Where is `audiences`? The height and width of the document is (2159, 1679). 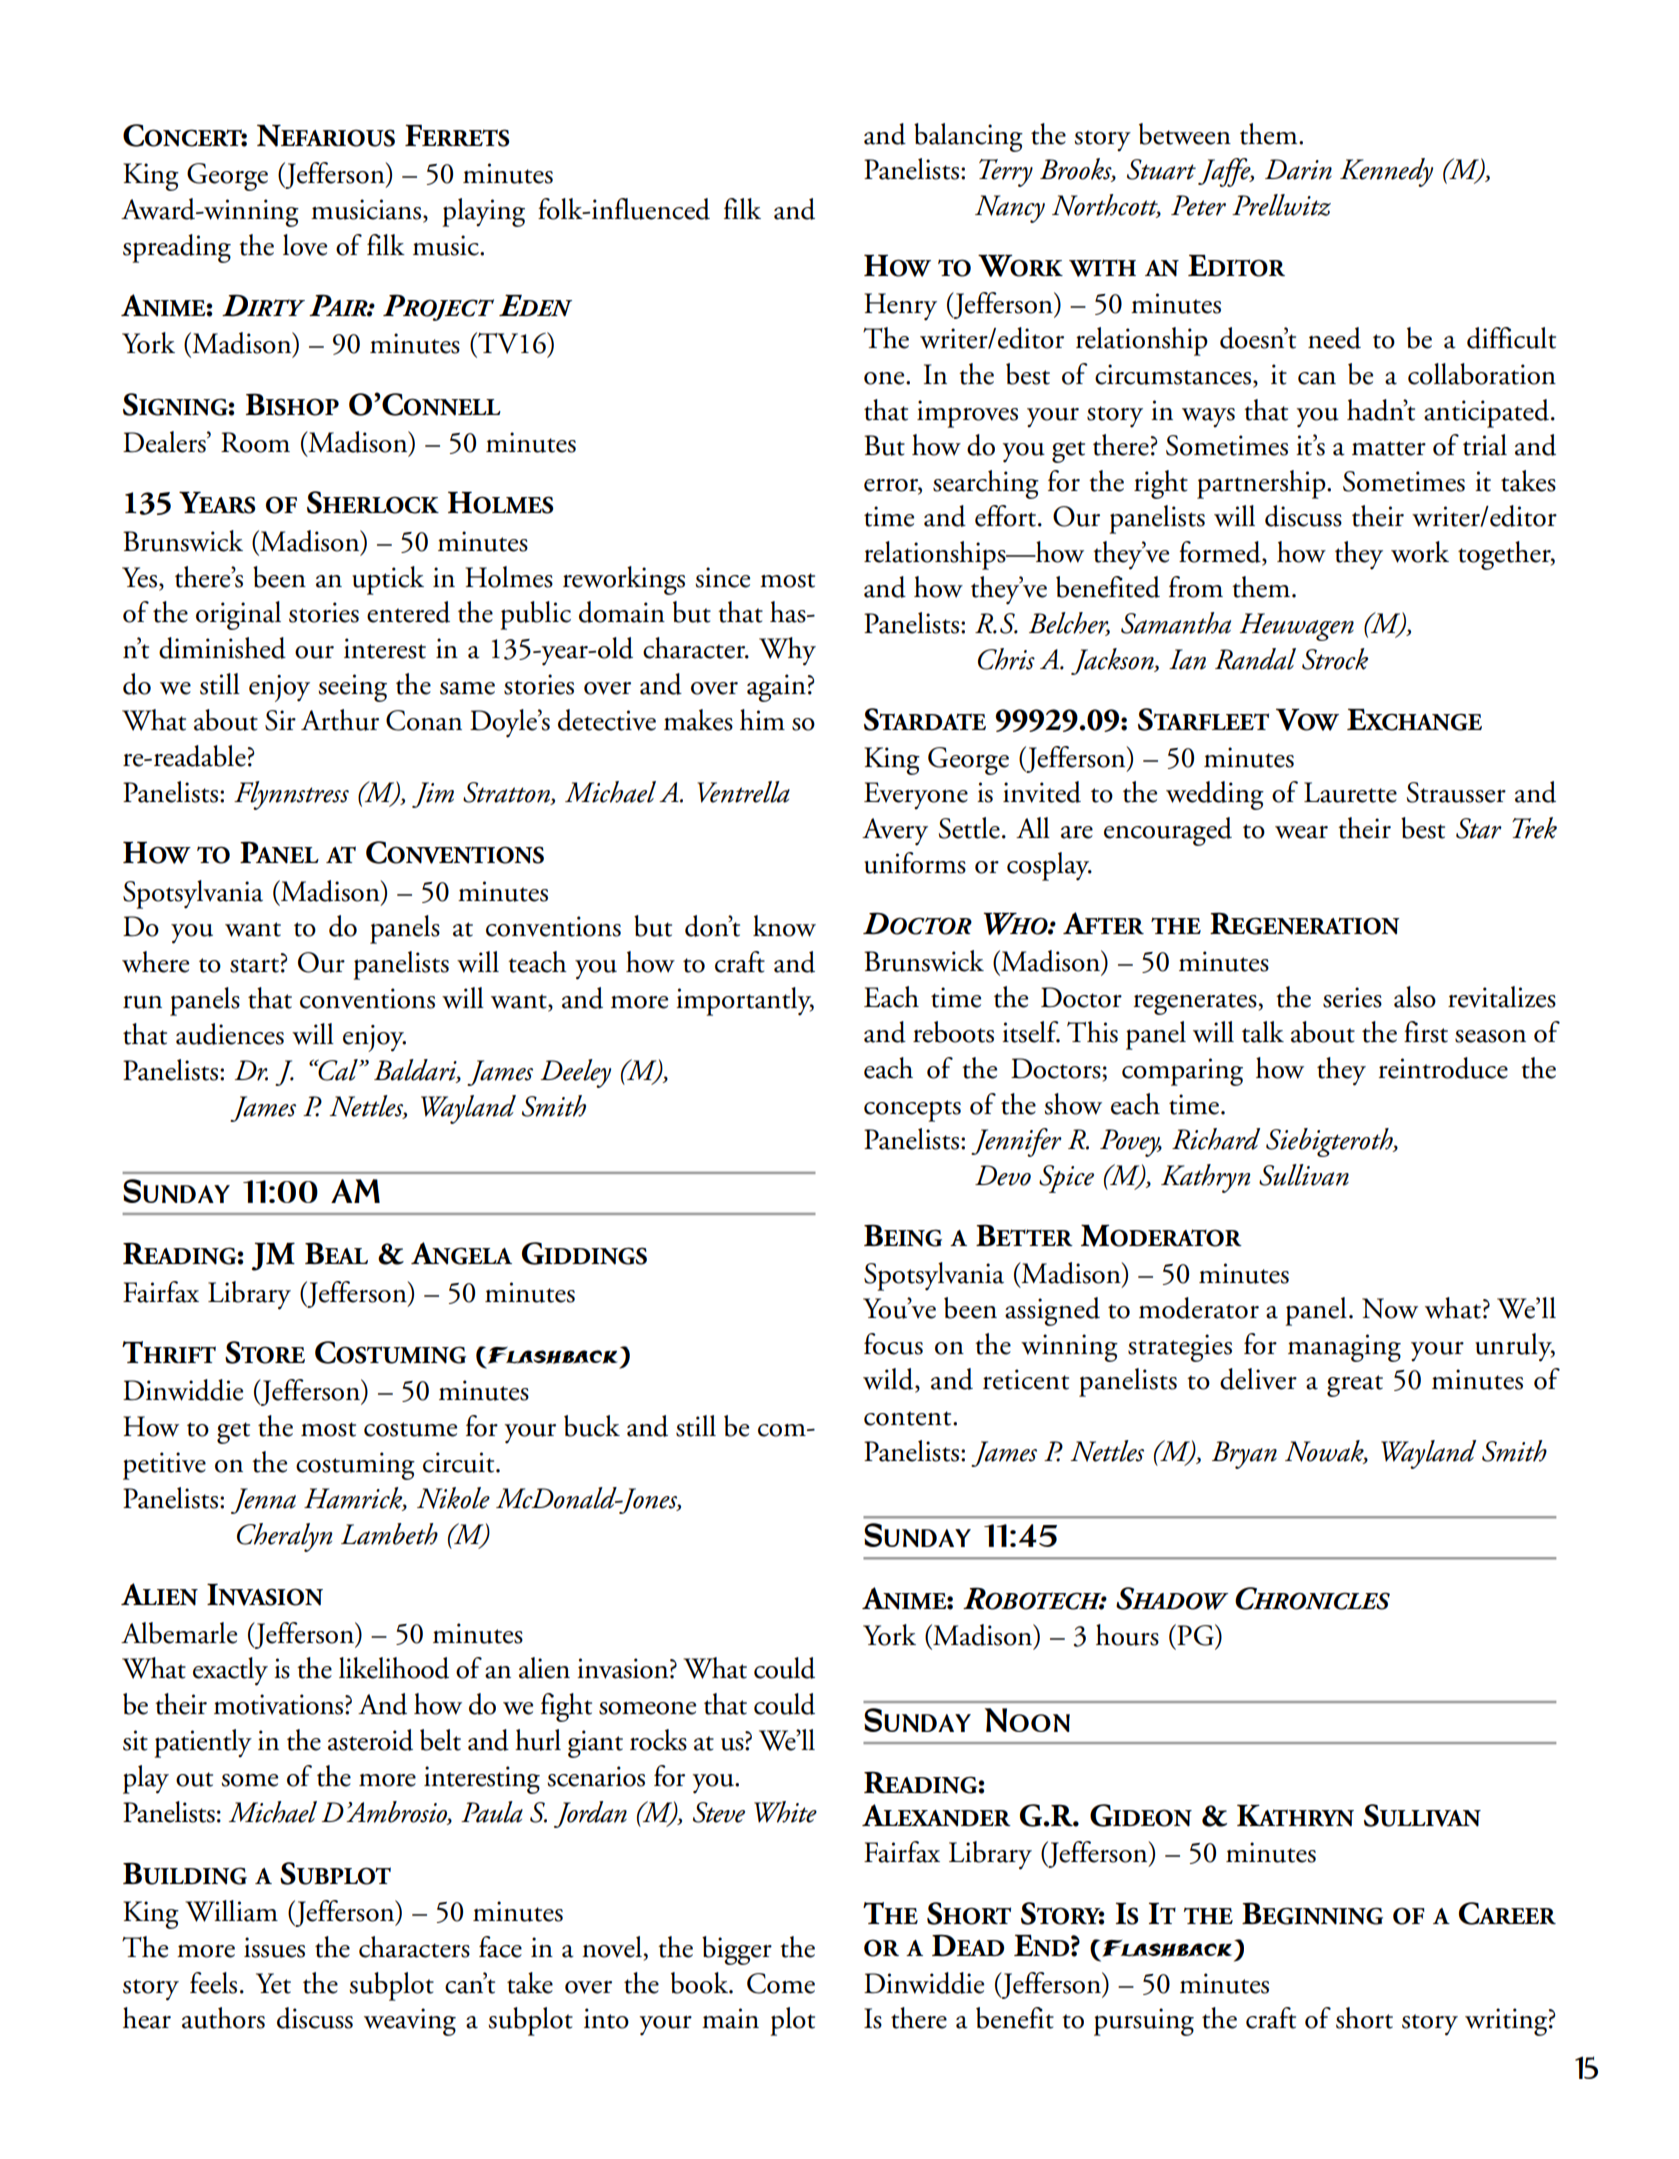
audiences is located at coordinates (230, 1034).
